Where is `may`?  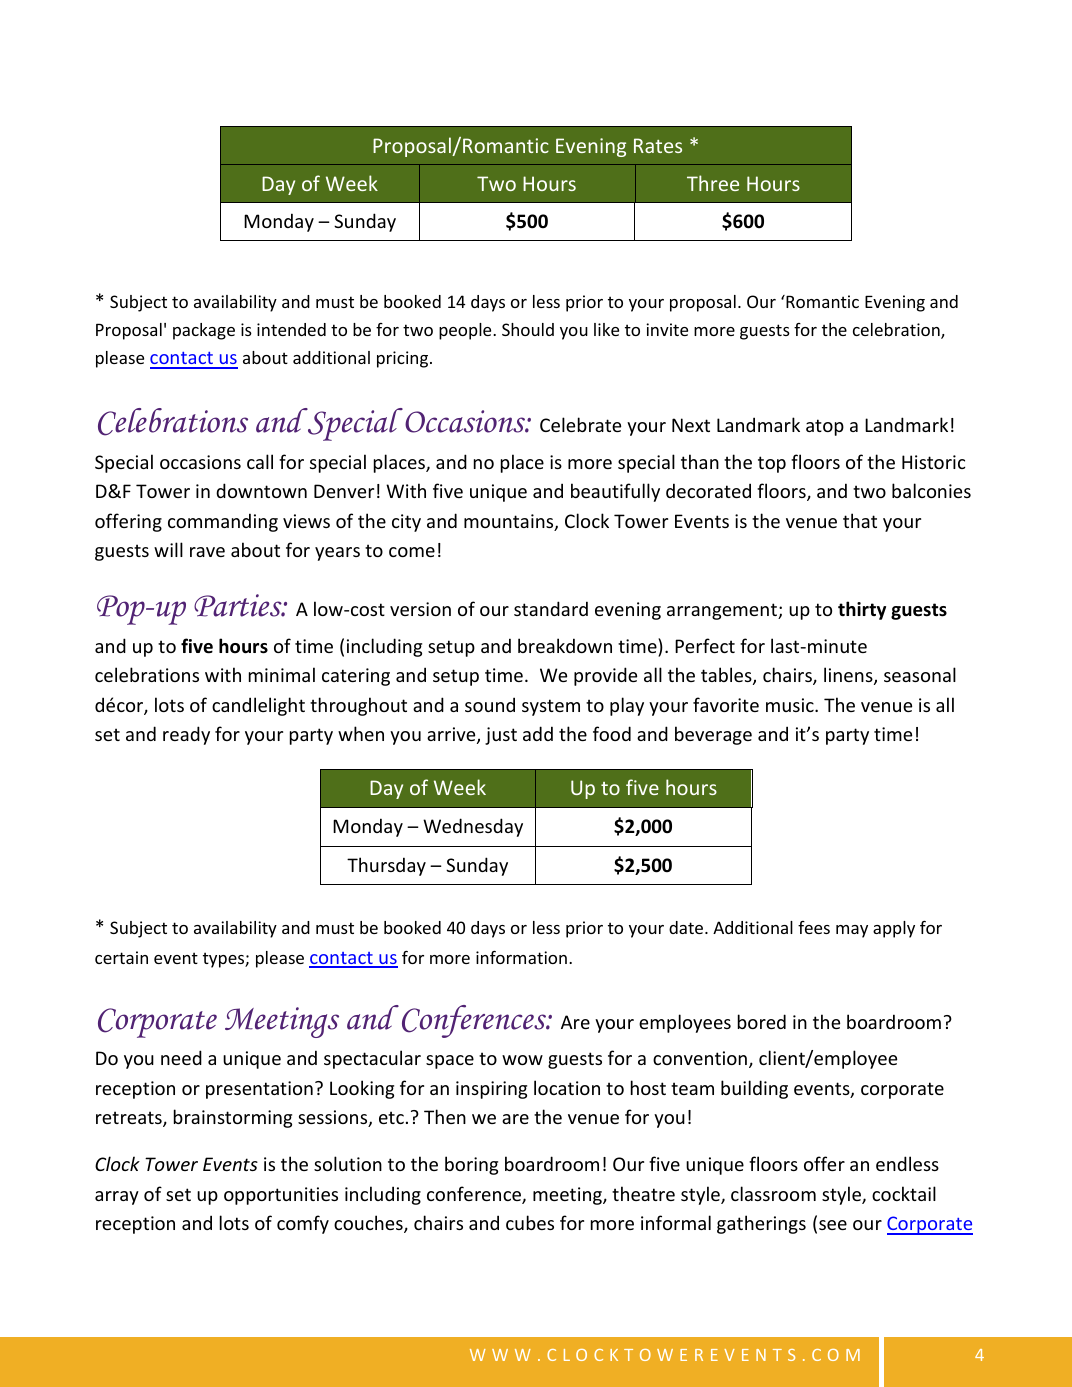 may is located at coordinates (852, 931).
